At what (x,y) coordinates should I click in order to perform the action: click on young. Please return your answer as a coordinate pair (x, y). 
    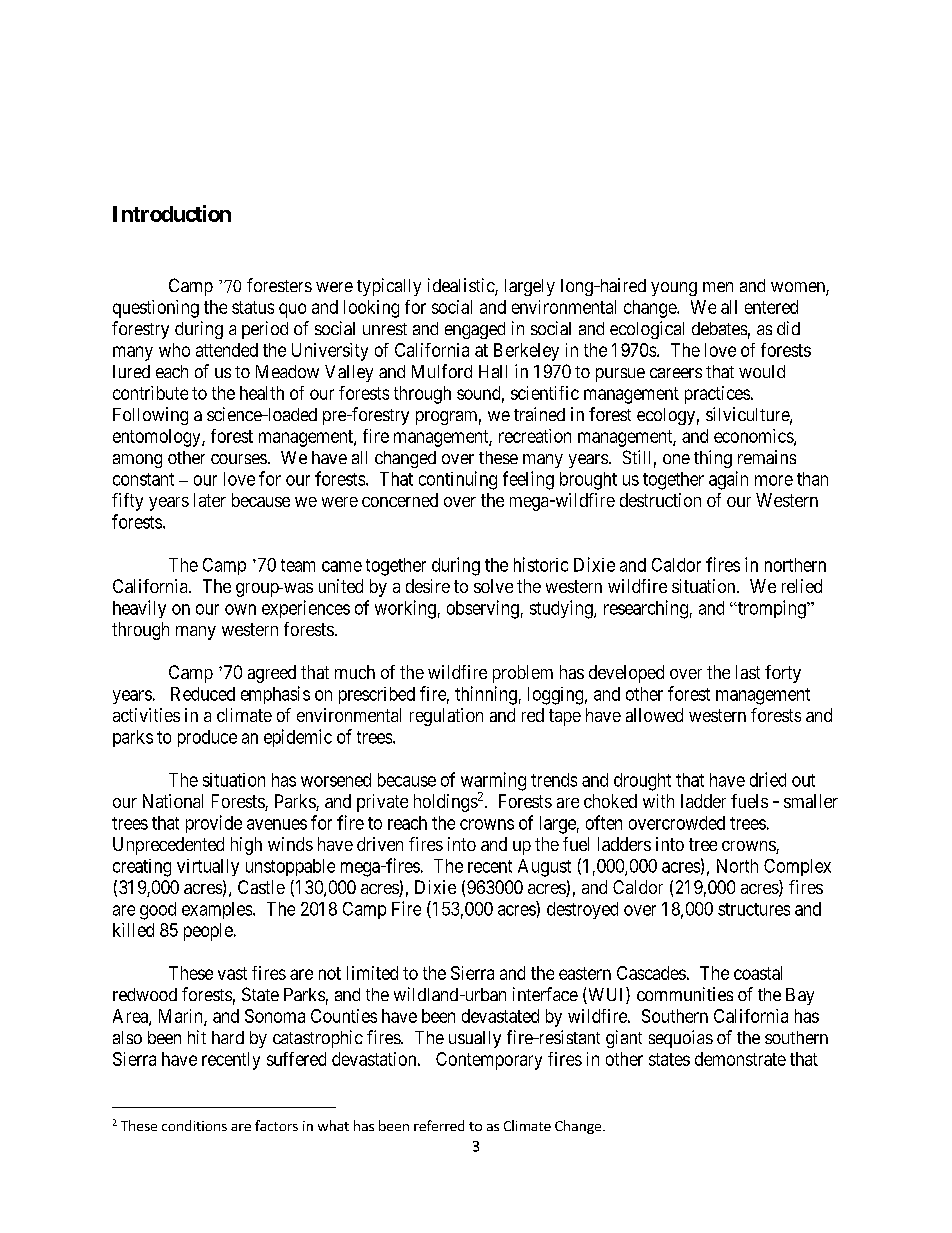
    Looking at the image, I should click on (674, 289).
